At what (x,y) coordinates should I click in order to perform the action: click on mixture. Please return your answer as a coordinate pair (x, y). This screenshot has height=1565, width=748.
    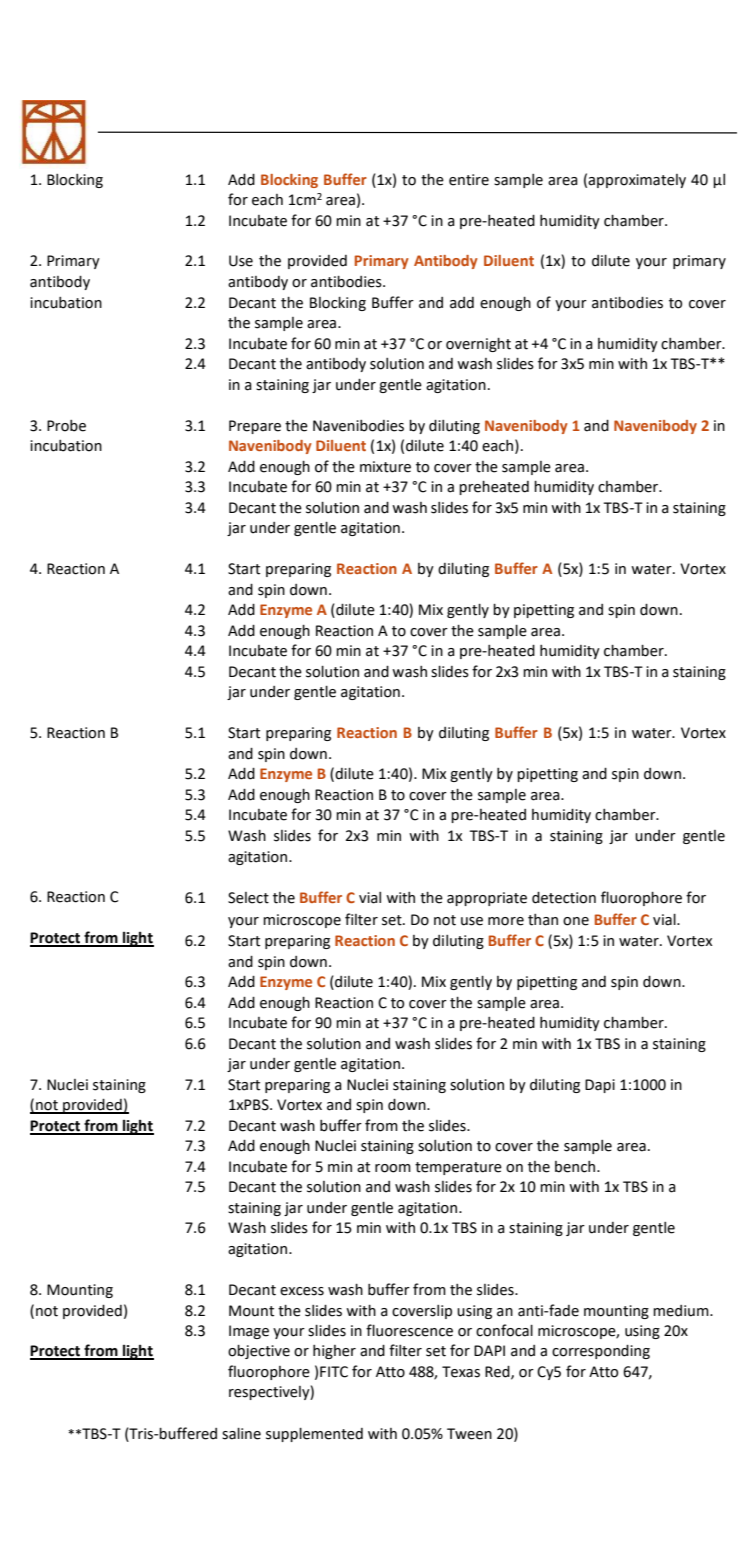
    Looking at the image, I should click on (385, 467).
